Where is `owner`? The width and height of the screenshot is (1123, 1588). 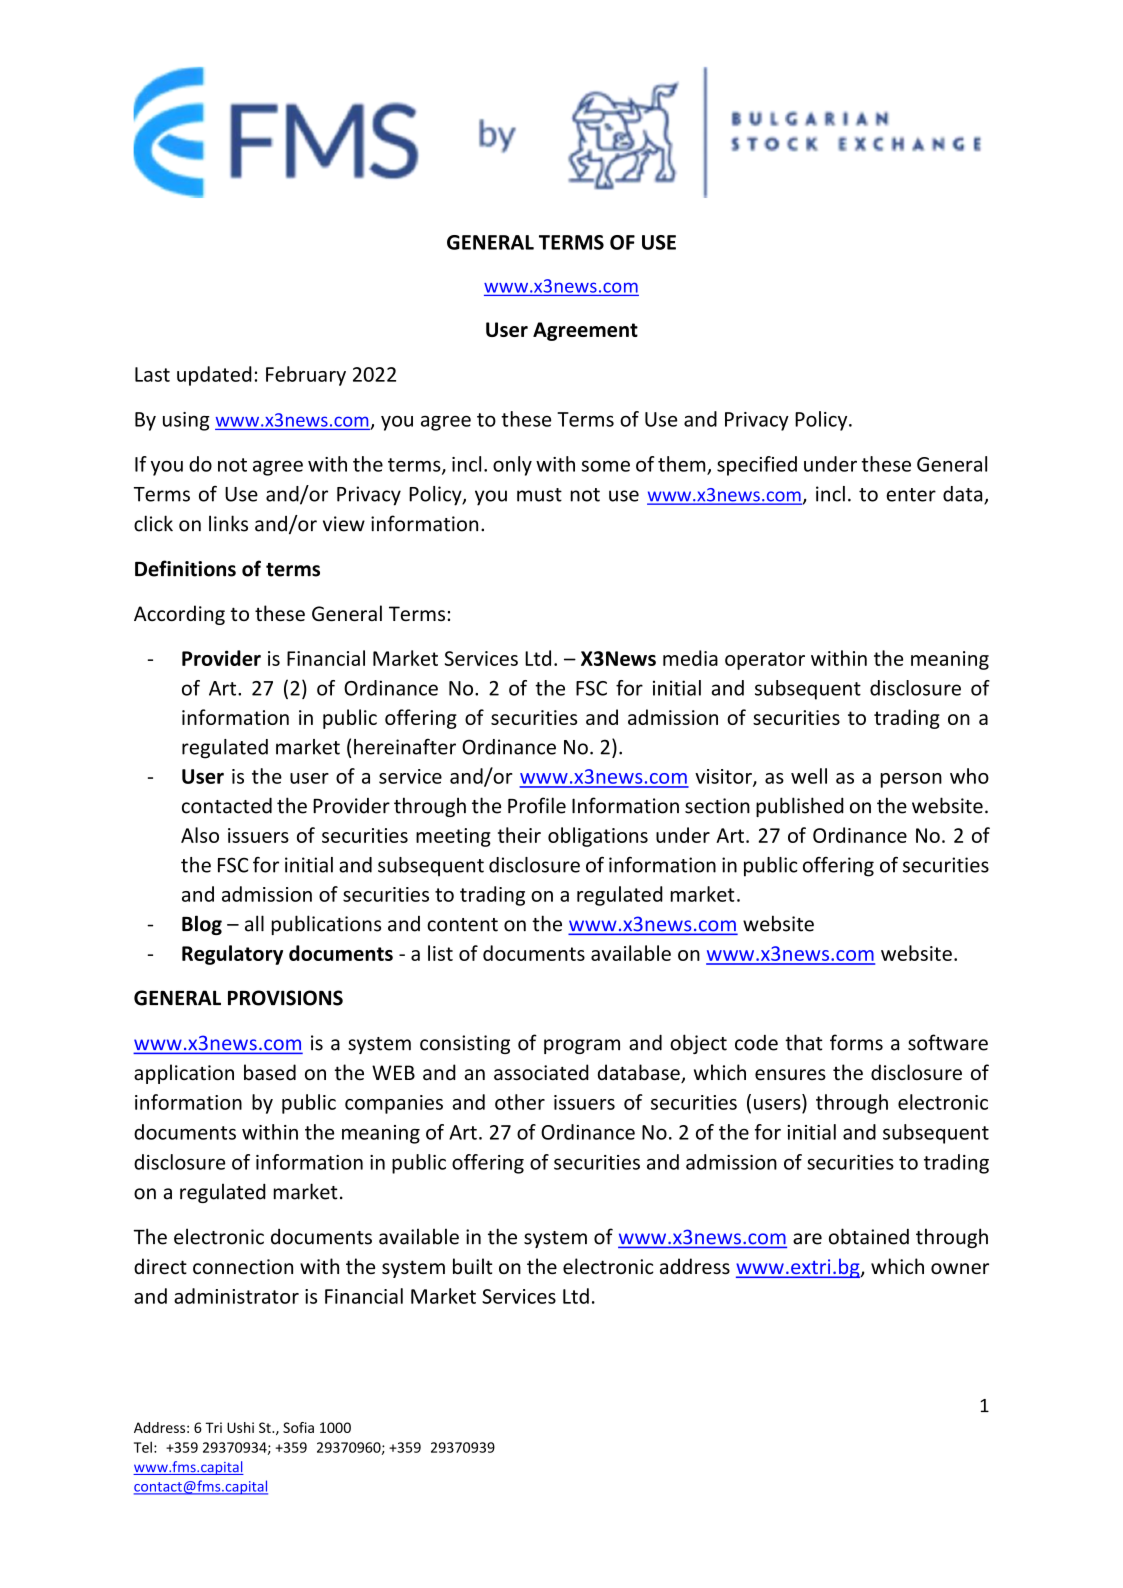 owner is located at coordinates (960, 1269).
